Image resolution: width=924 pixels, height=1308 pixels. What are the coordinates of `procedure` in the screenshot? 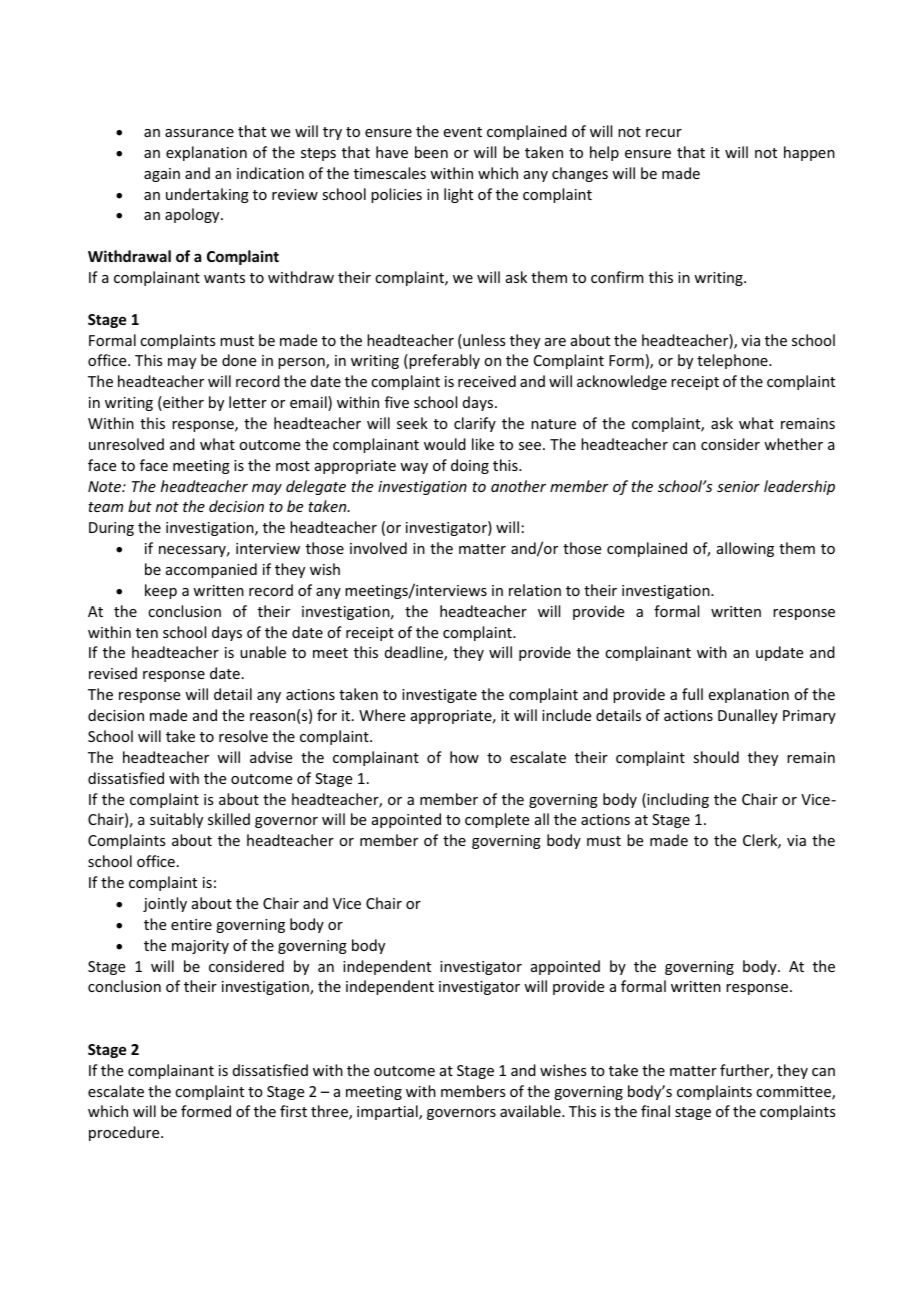 It's located at (125, 1133).
